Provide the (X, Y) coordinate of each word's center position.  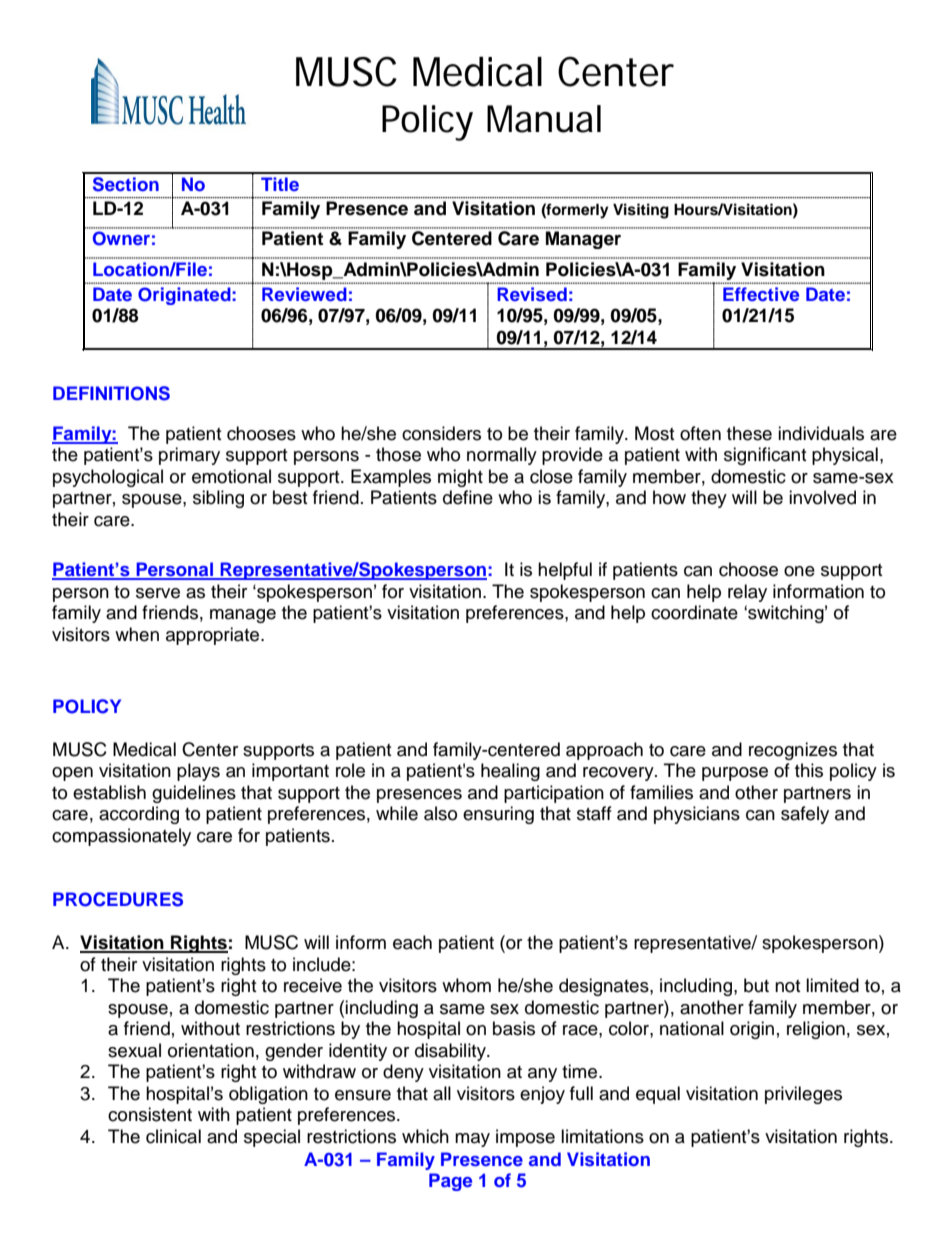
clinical (173, 1136)
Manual (544, 119)
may (472, 1140)
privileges (803, 1095)
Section (126, 184)
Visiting (641, 211)
